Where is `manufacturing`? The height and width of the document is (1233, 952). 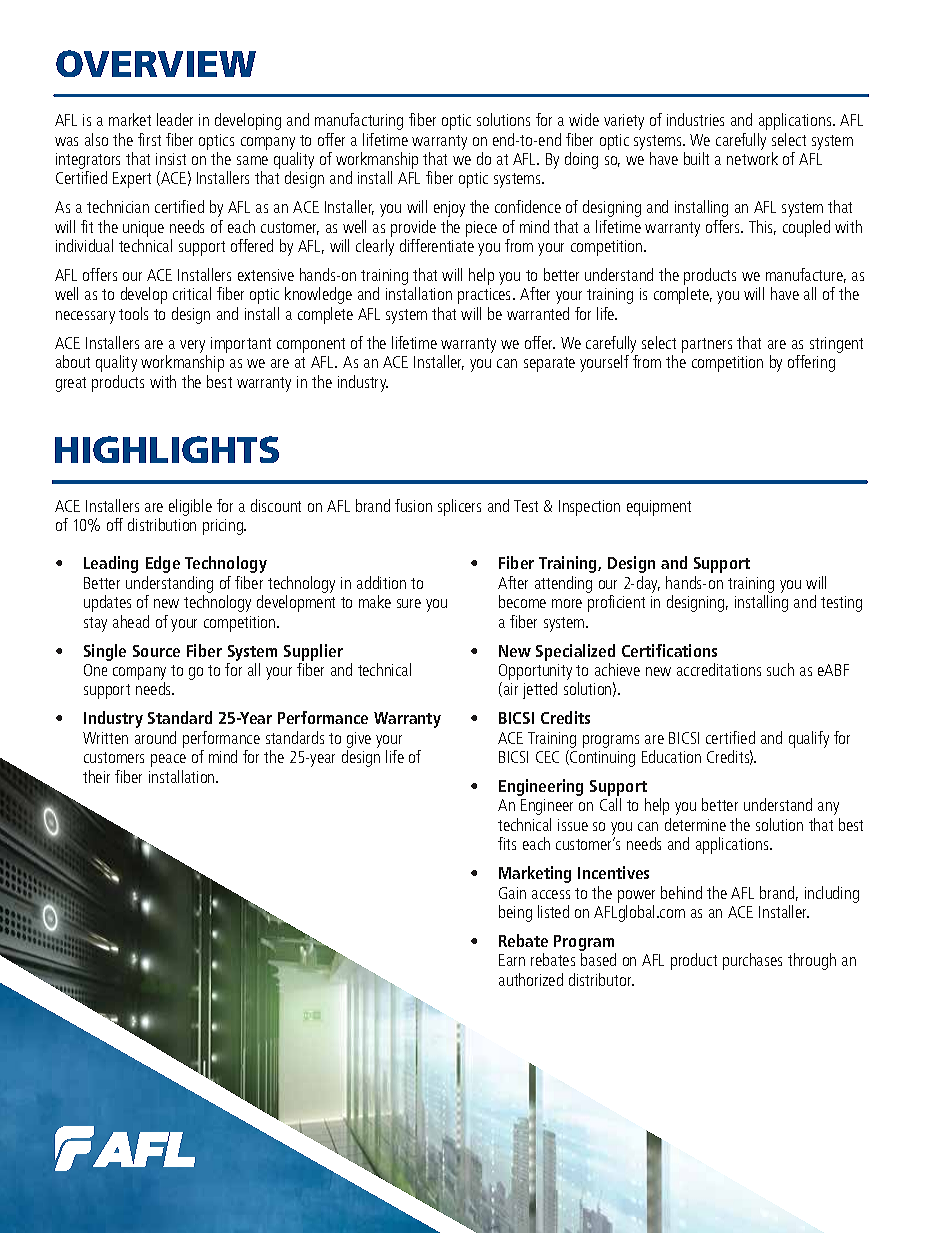 manufacturing is located at coordinates (359, 121).
